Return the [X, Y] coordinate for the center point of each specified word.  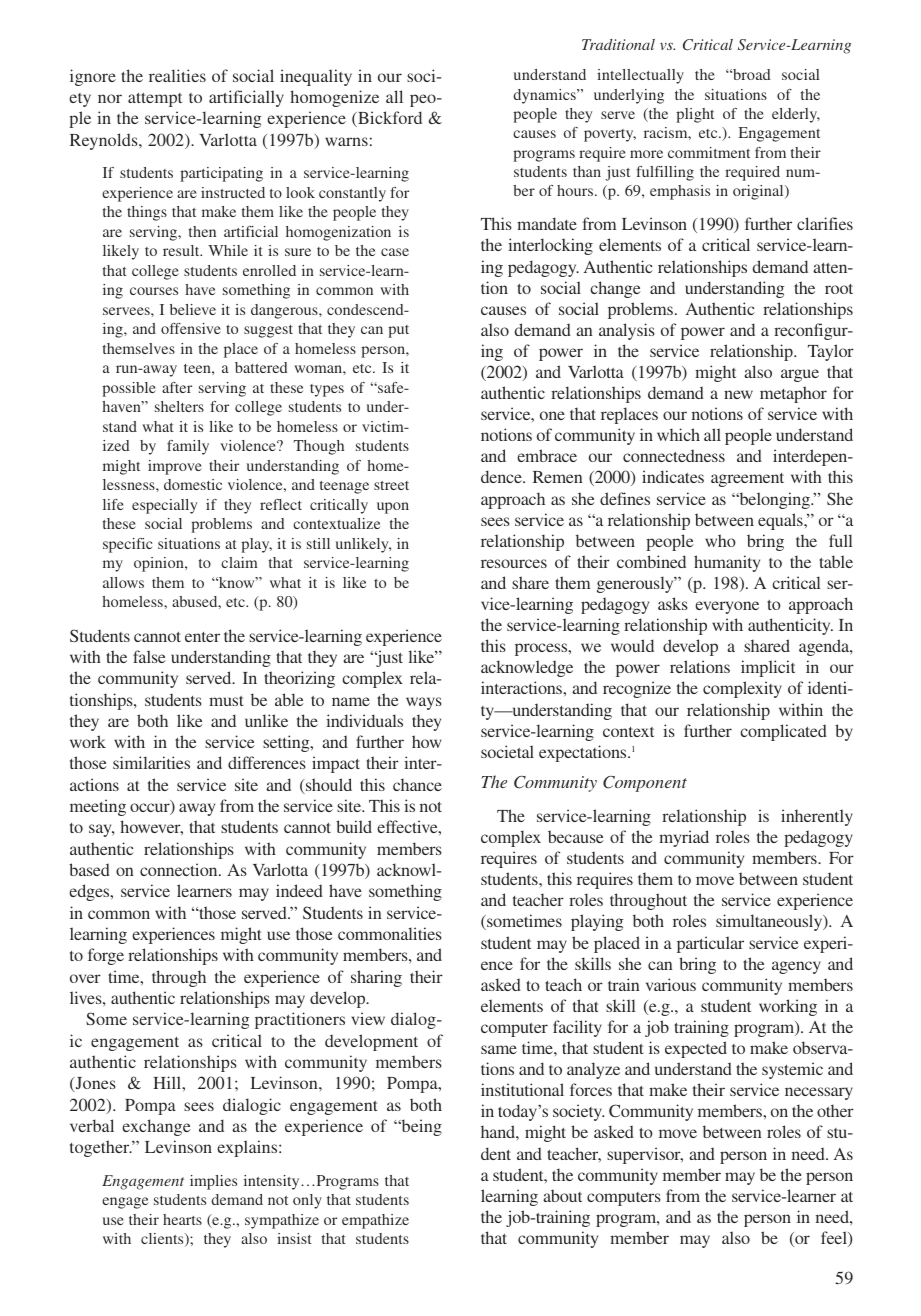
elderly [796, 115]
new [738, 394]
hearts [182, 1219]
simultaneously [770, 922]
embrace [547, 455]
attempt [155, 100]
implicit [768, 668]
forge [106, 956]
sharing [376, 978]
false [149, 656]
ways [424, 703]
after [177, 387]
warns [346, 141]
